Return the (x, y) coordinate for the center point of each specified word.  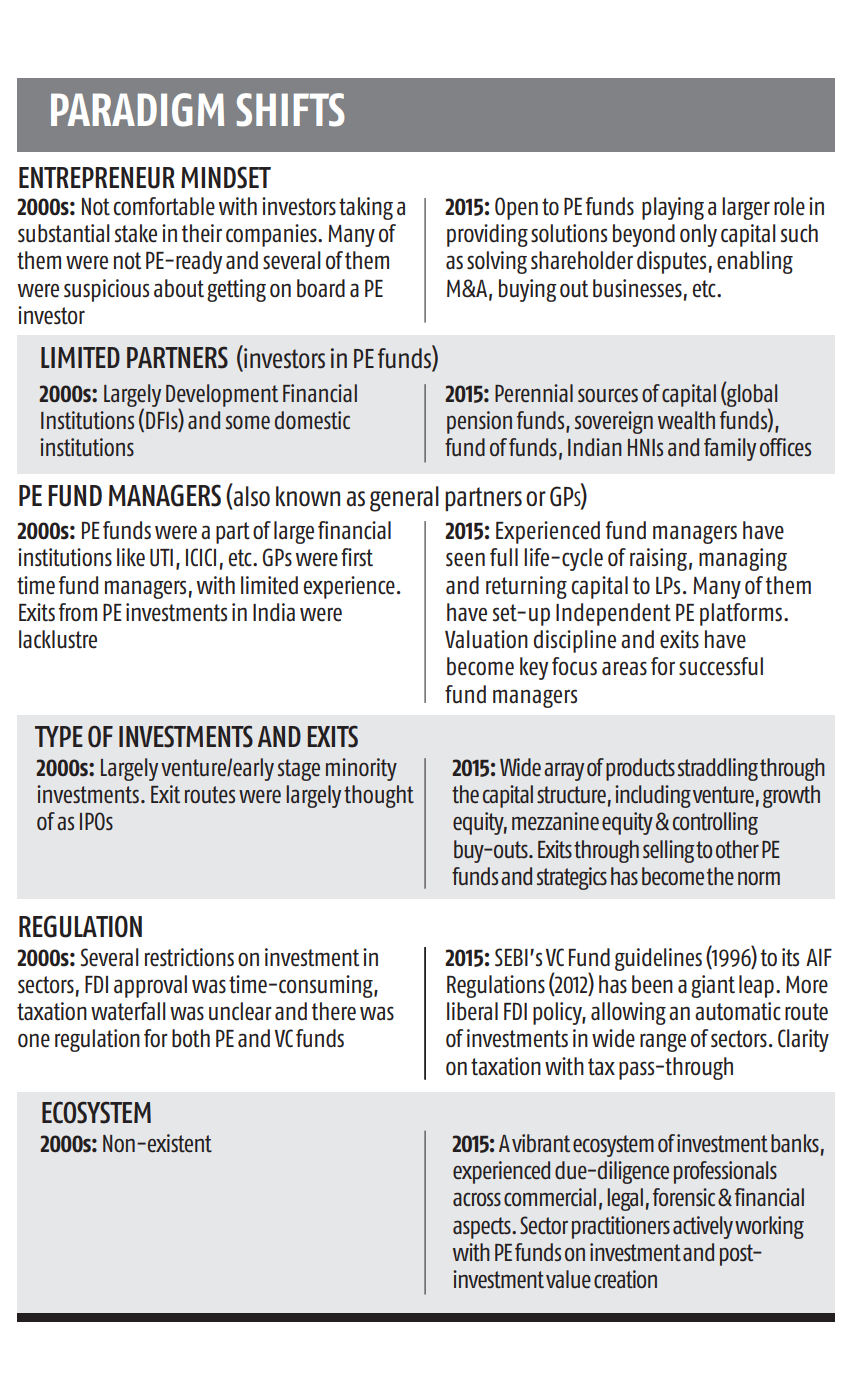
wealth (686, 420)
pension (479, 422)
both (191, 1038)
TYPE (59, 736)
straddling (718, 769)
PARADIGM (137, 110)
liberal (472, 1011)
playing (673, 208)
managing (743, 559)
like (131, 557)
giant (713, 986)
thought (379, 796)
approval (150, 986)
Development (222, 396)
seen (465, 559)
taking (366, 208)
